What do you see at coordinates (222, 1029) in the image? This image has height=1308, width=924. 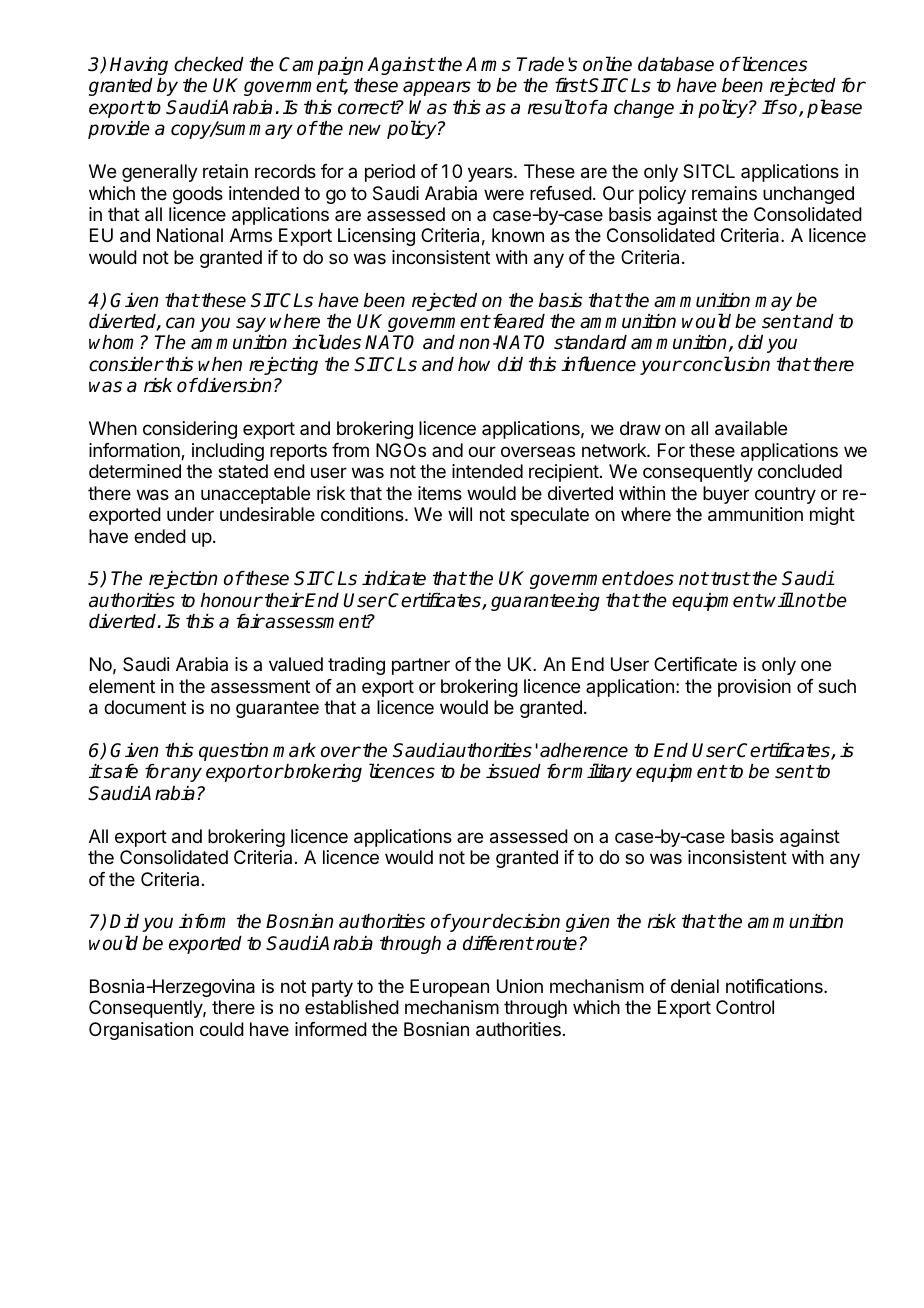 I see `could` at bounding box center [222, 1029].
